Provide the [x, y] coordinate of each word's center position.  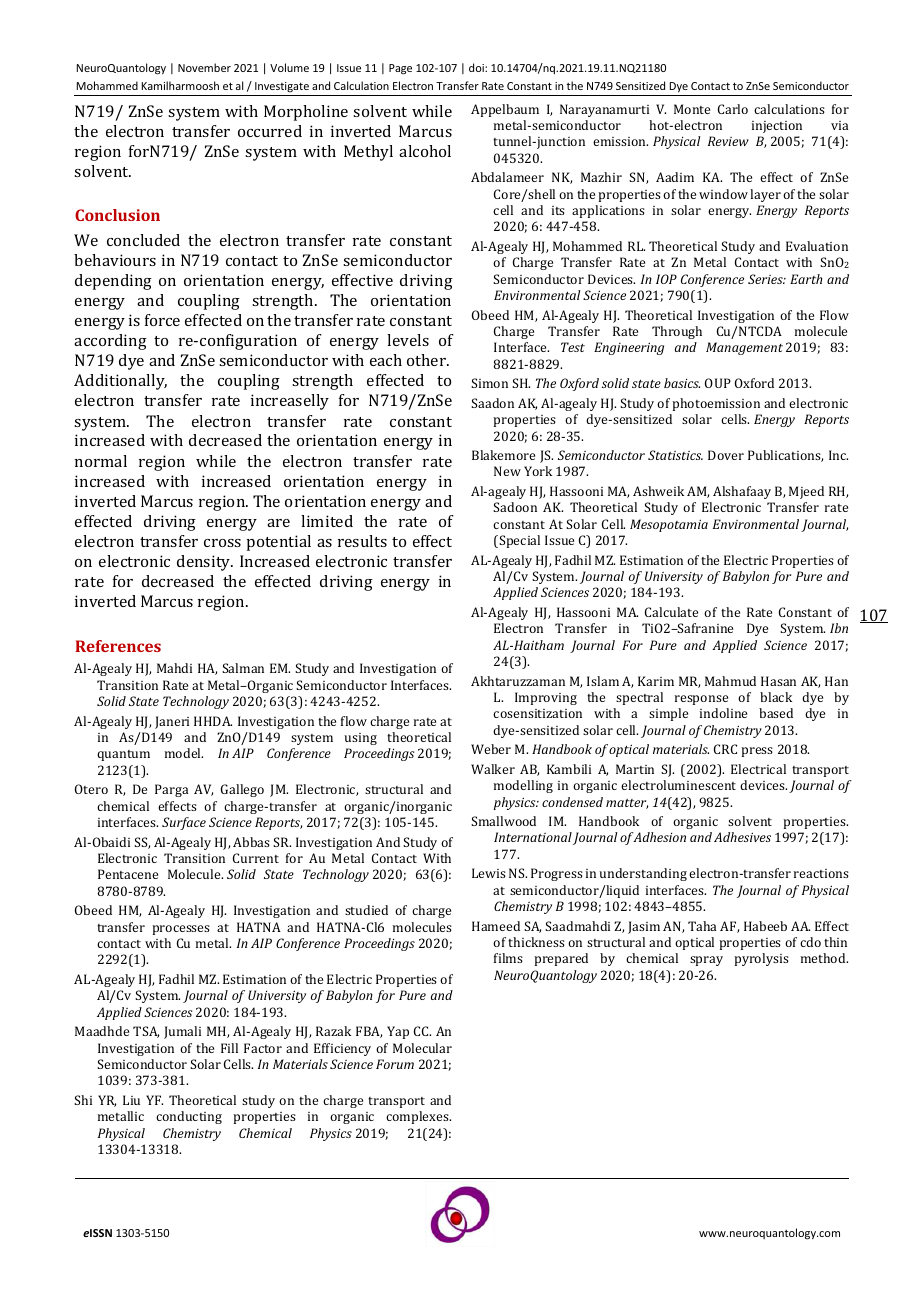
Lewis [489, 873]
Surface [184, 823]
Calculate [671, 612]
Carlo [733, 109]
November [204, 67]
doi [477, 67]
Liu [131, 1100]
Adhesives [742, 837]
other [427, 360]
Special [519, 541]
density [205, 563]
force [162, 320]
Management [744, 348]
